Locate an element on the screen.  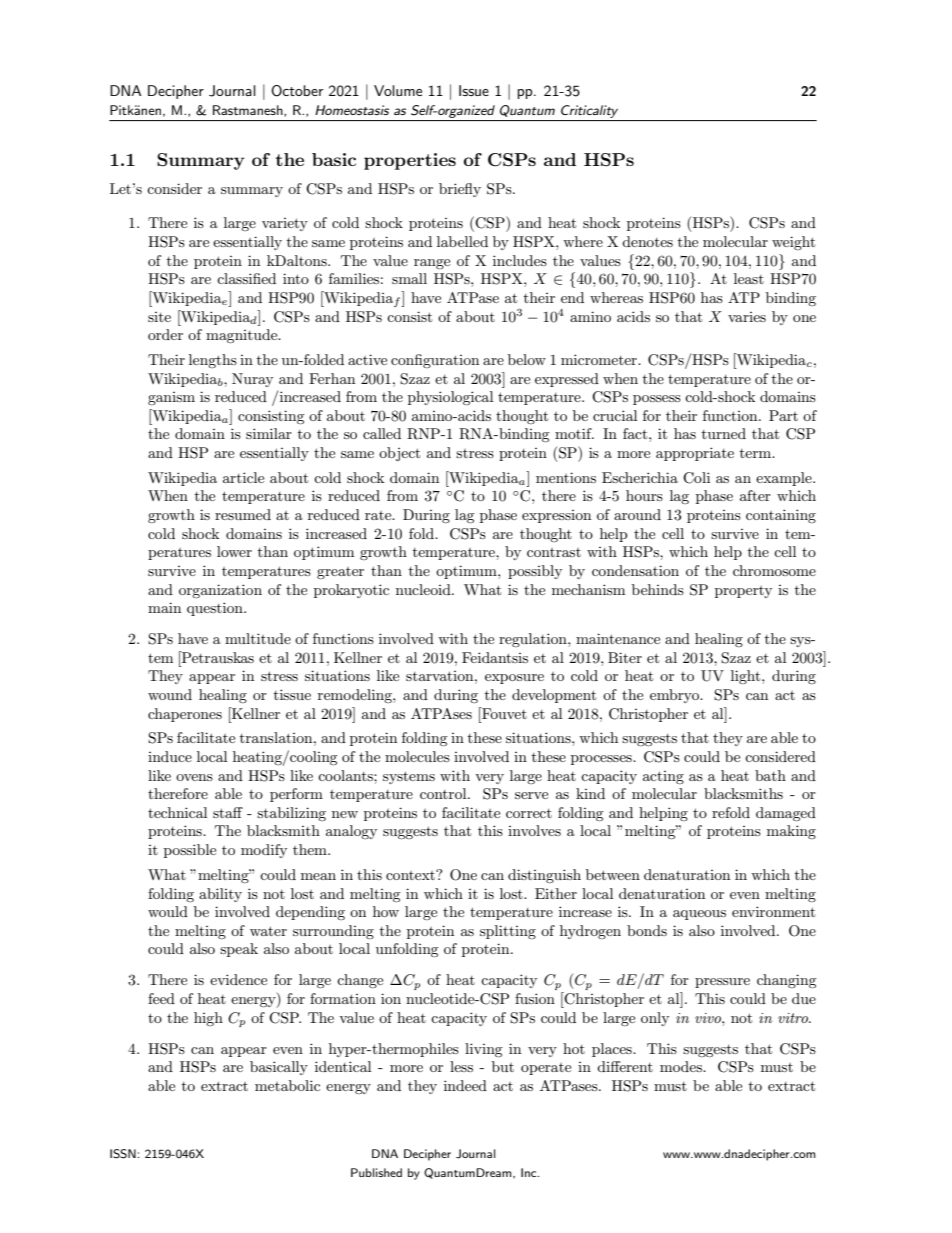
embryo is located at coordinates (675, 696).
